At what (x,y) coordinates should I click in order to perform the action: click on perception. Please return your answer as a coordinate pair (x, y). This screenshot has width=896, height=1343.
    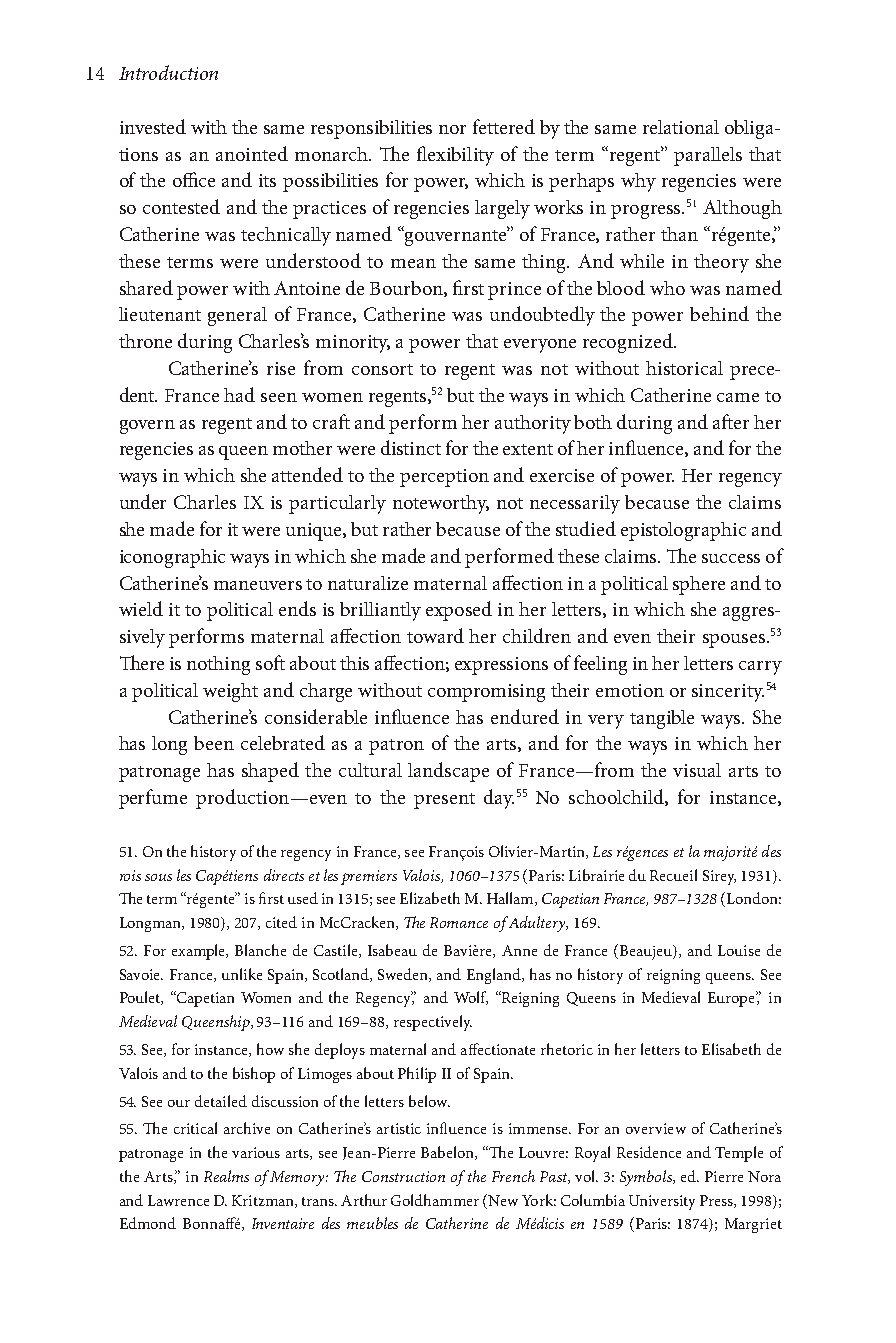
    Looking at the image, I should click on (444, 478).
